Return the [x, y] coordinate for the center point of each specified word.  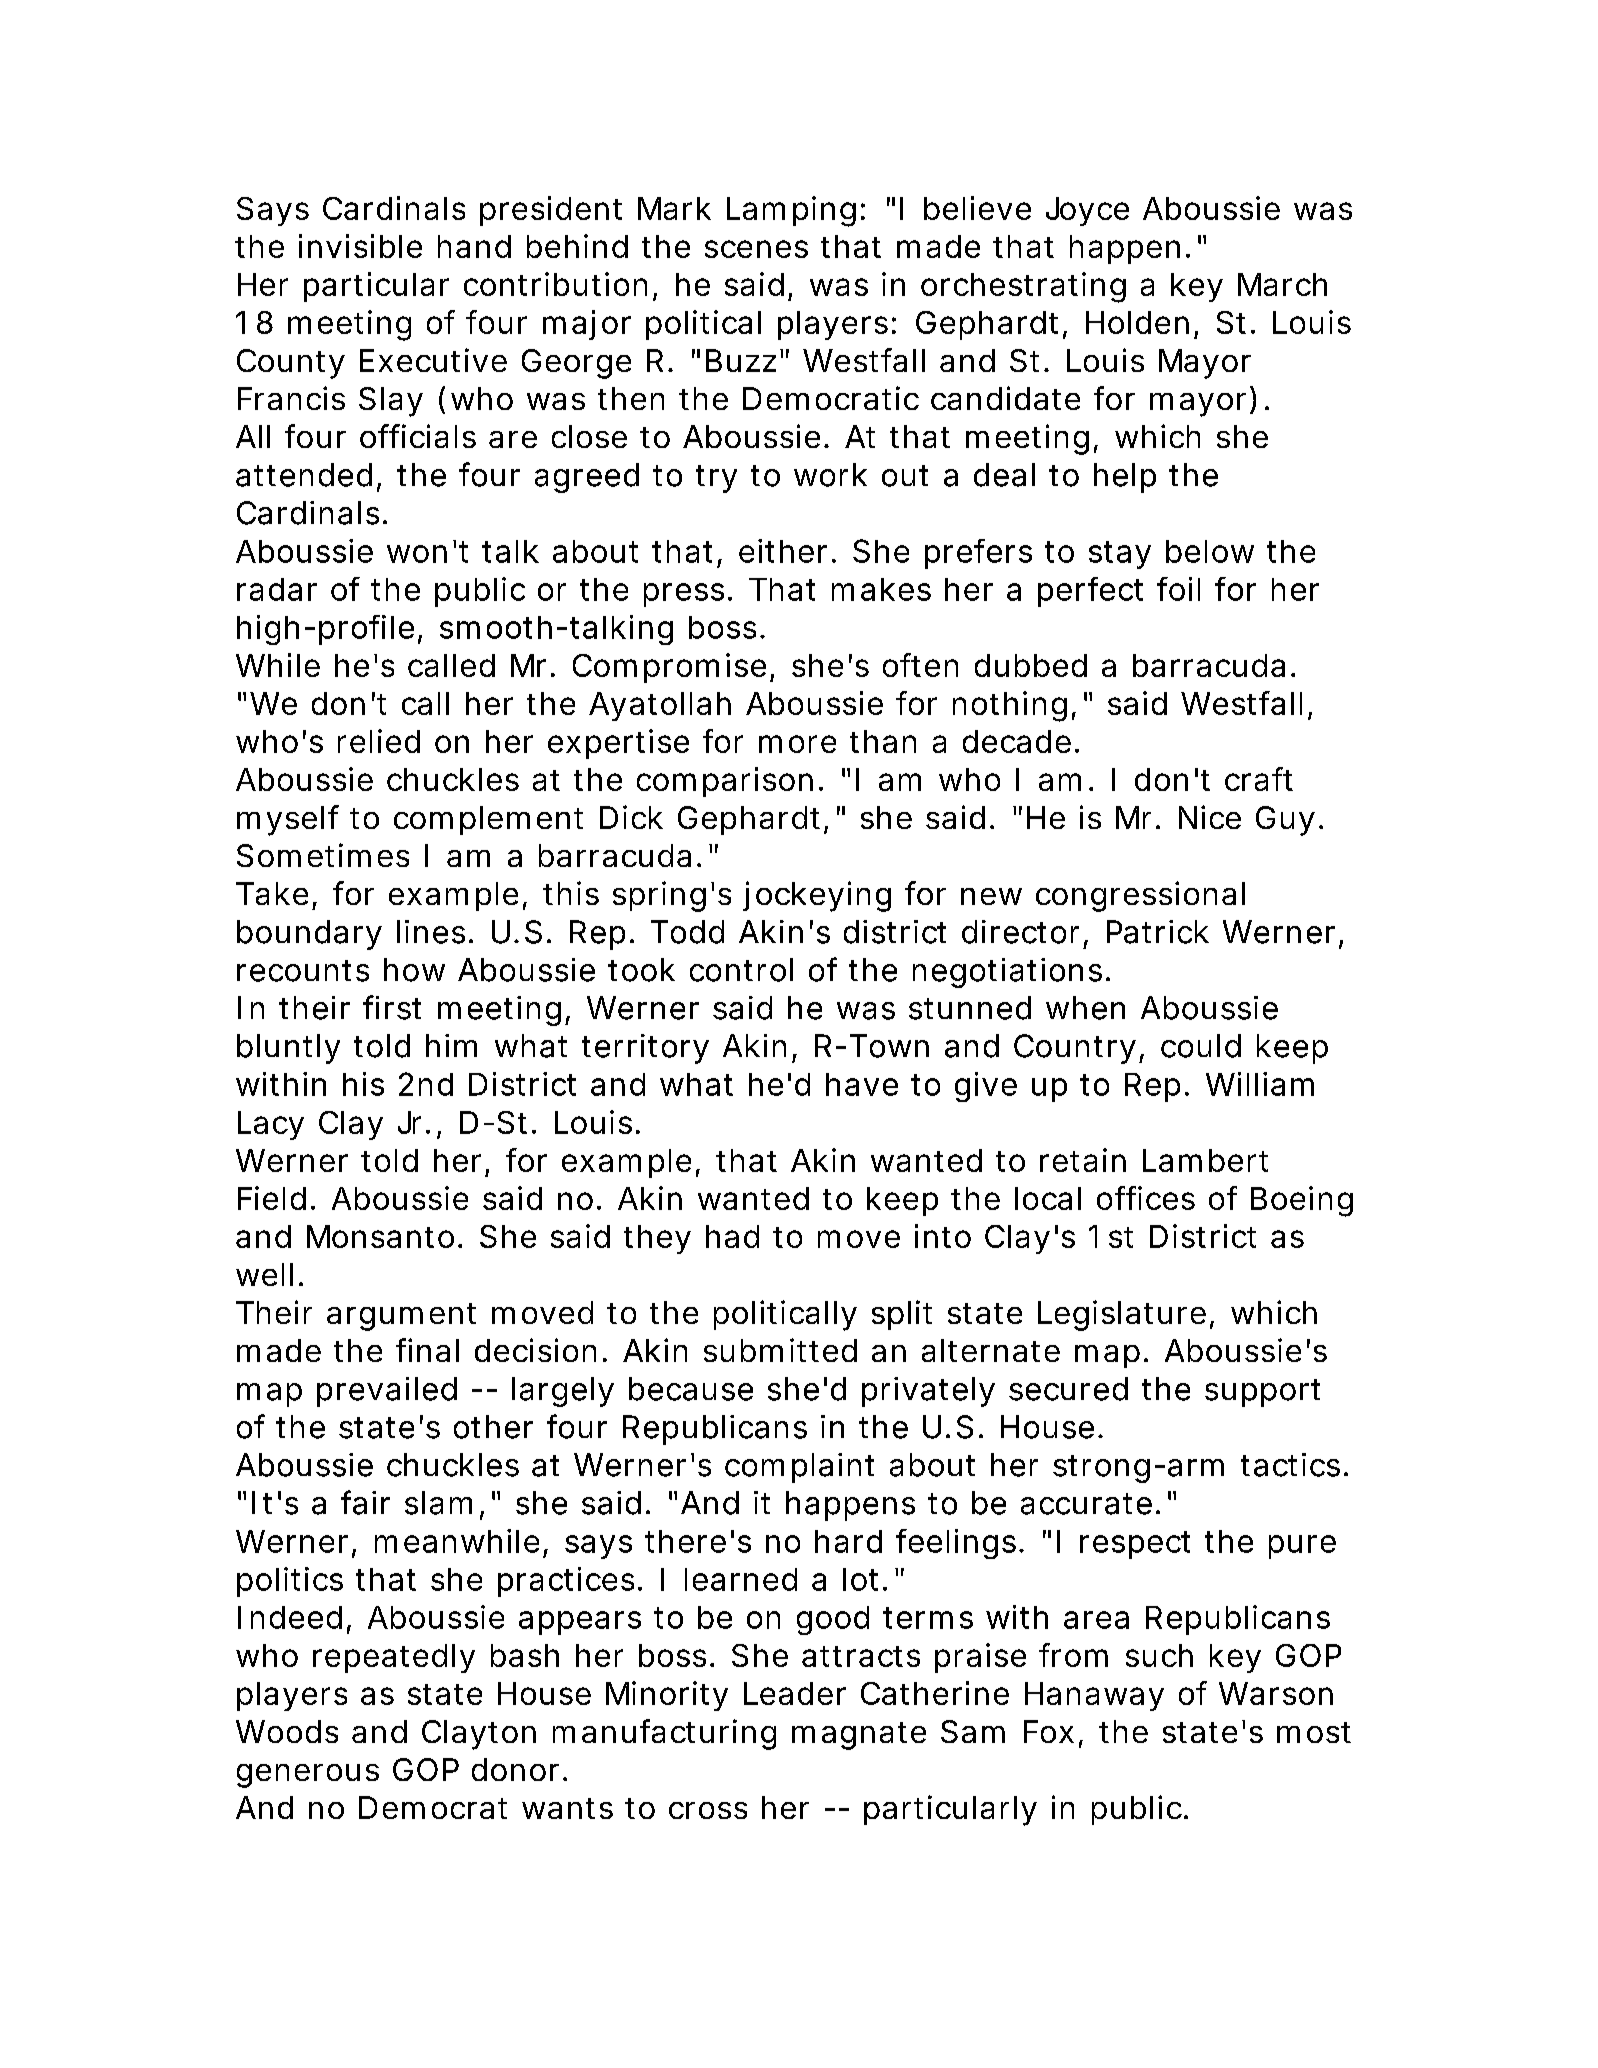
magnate [859, 1736]
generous [308, 1776]
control [741, 970]
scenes [756, 249]
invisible [360, 246]
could [1201, 1046]
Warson [1276, 1693]
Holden [1137, 322]
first [392, 1007]
